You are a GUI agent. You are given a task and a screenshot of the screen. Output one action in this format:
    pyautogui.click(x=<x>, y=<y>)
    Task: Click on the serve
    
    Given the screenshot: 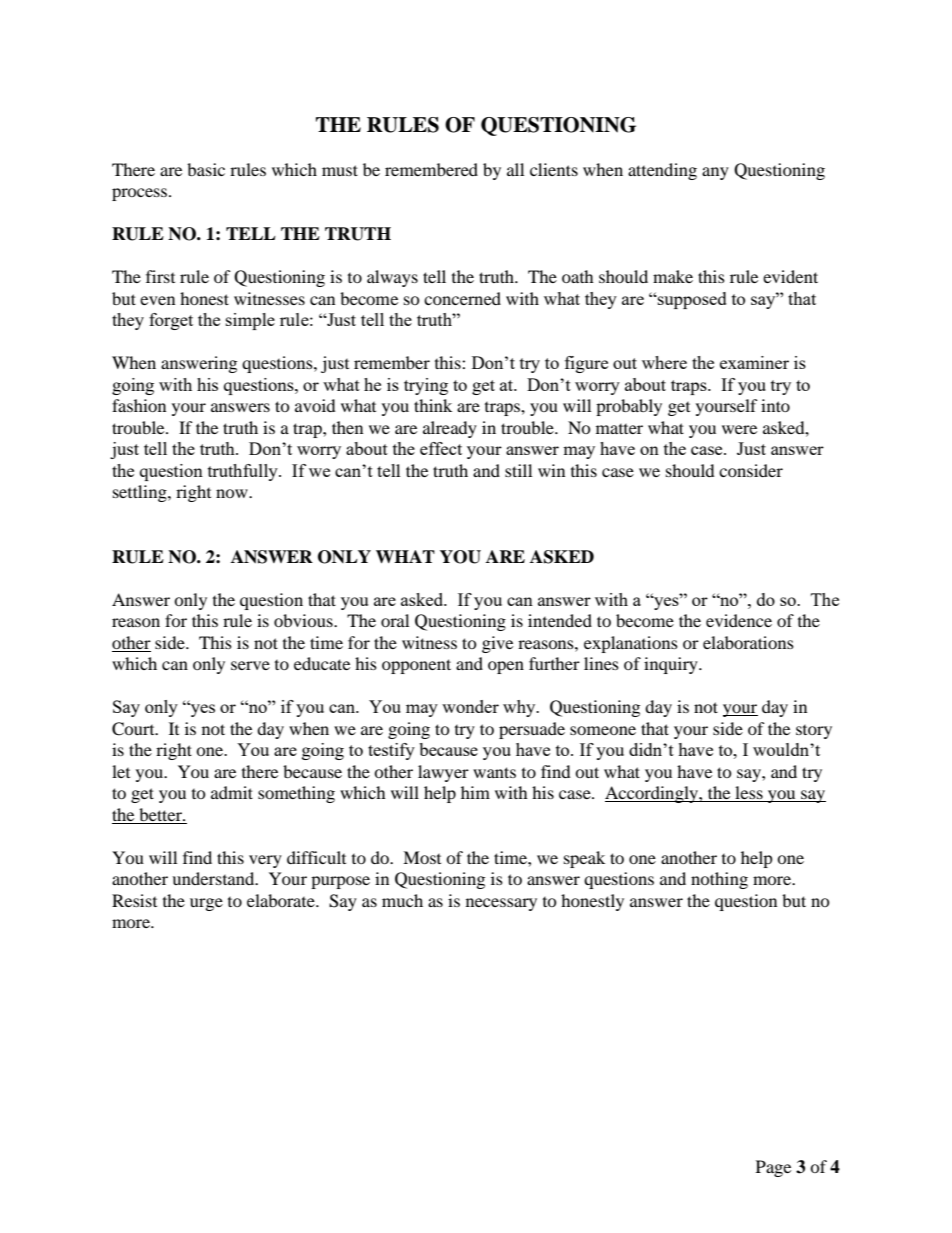 What is the action you would take?
    pyautogui.click(x=250, y=665)
